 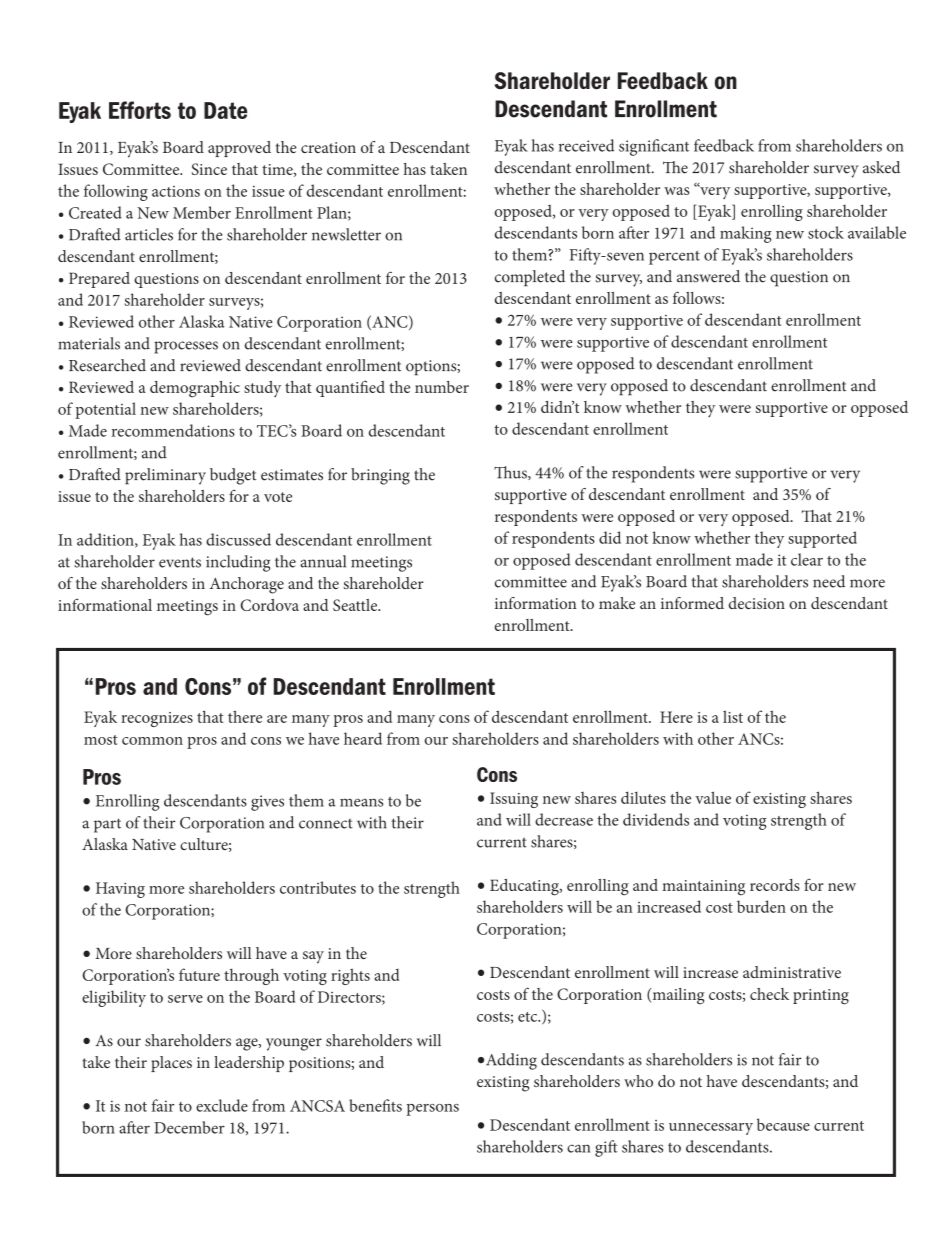 I want to click on preliminary, so click(x=165, y=476).
